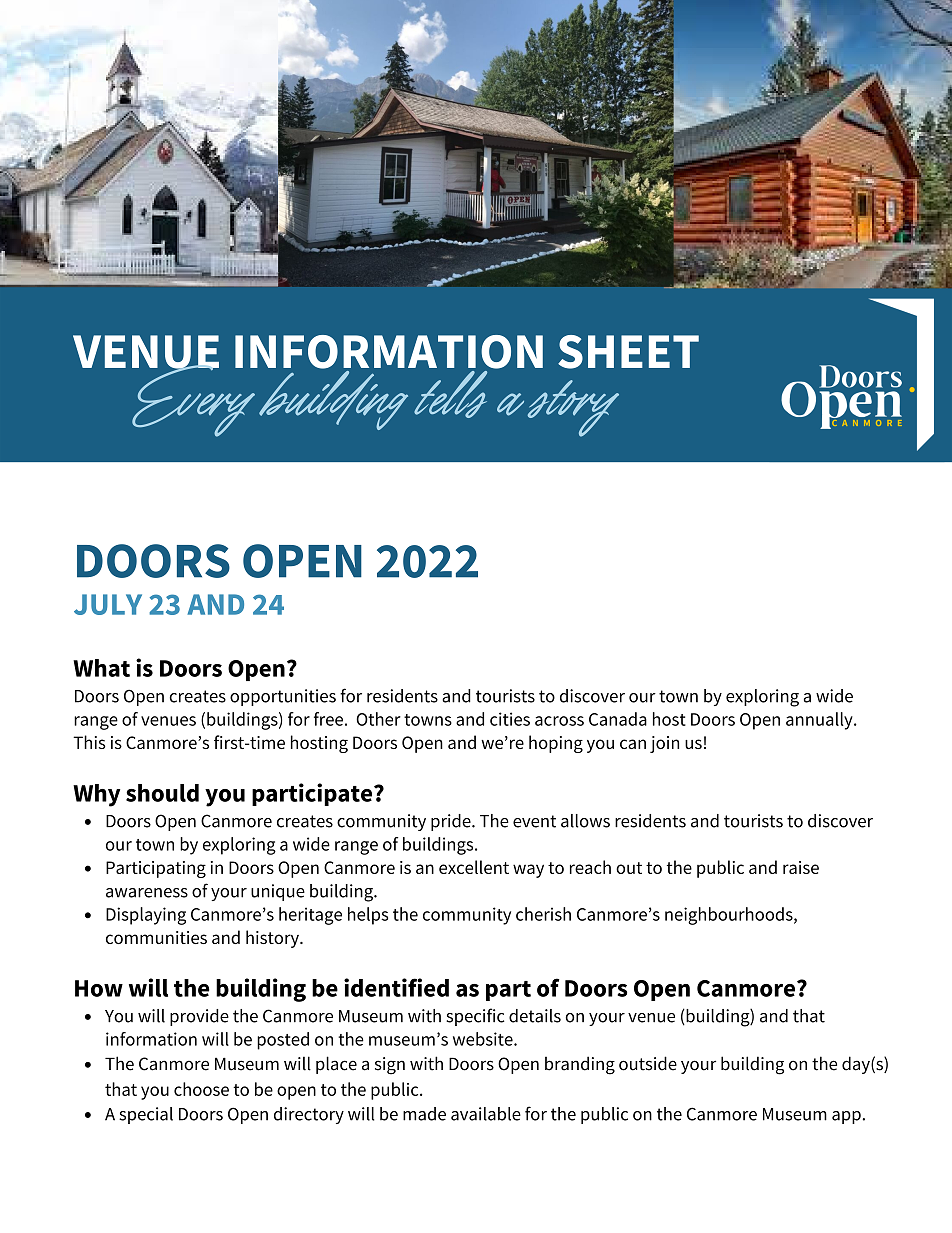 This screenshot has width=952, height=1233. What do you see at coordinates (618, 719) in the screenshot?
I see `Canada` at bounding box center [618, 719].
